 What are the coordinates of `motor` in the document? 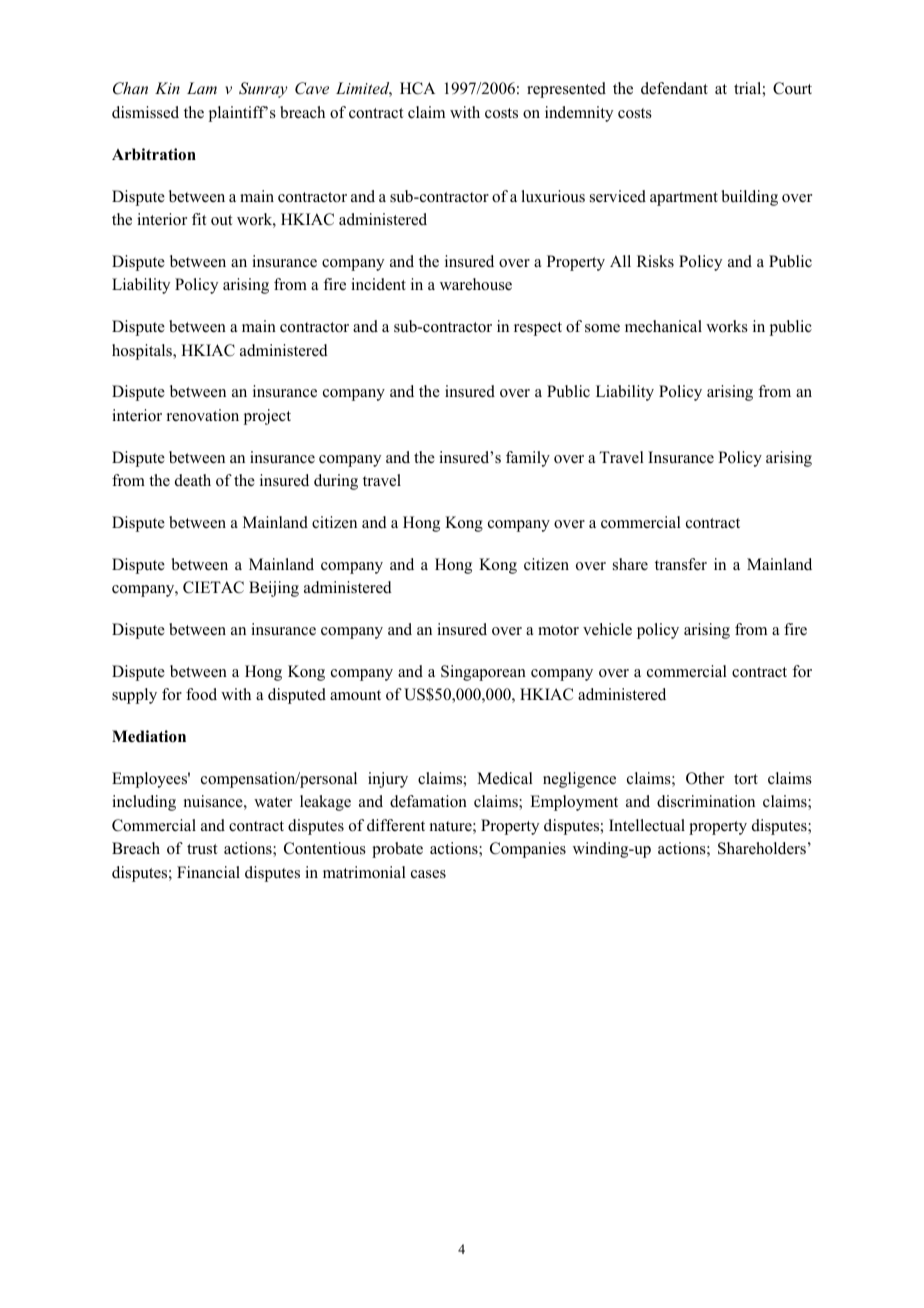 It's located at (558, 630).
